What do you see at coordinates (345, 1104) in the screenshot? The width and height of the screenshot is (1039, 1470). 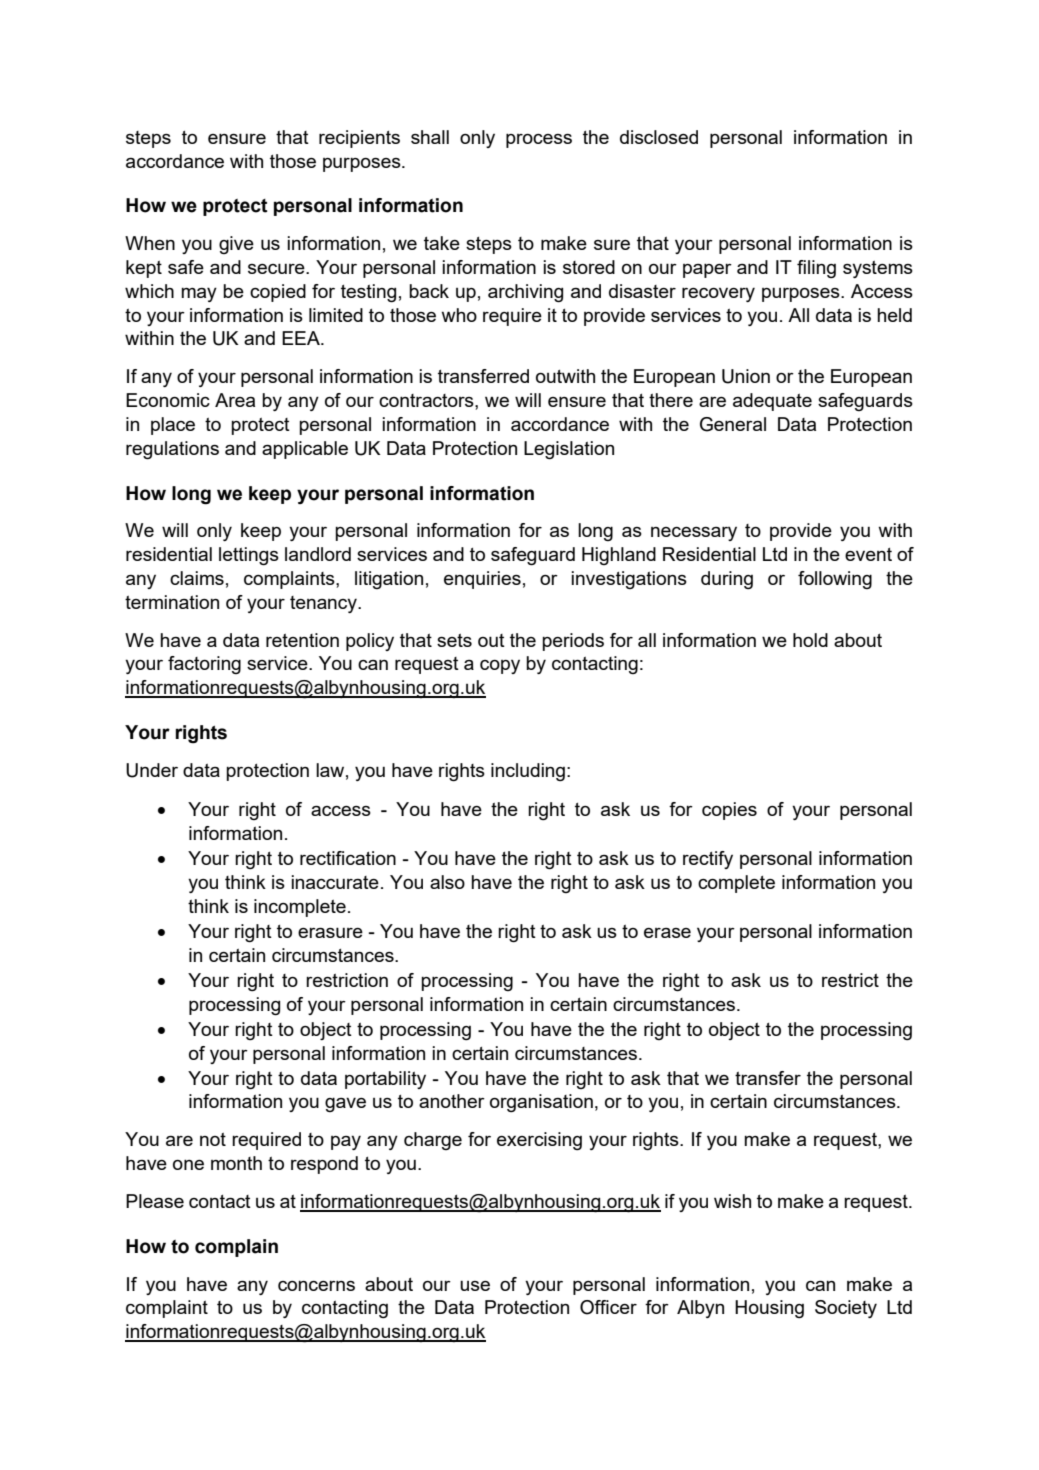 I see `gave` at bounding box center [345, 1104].
